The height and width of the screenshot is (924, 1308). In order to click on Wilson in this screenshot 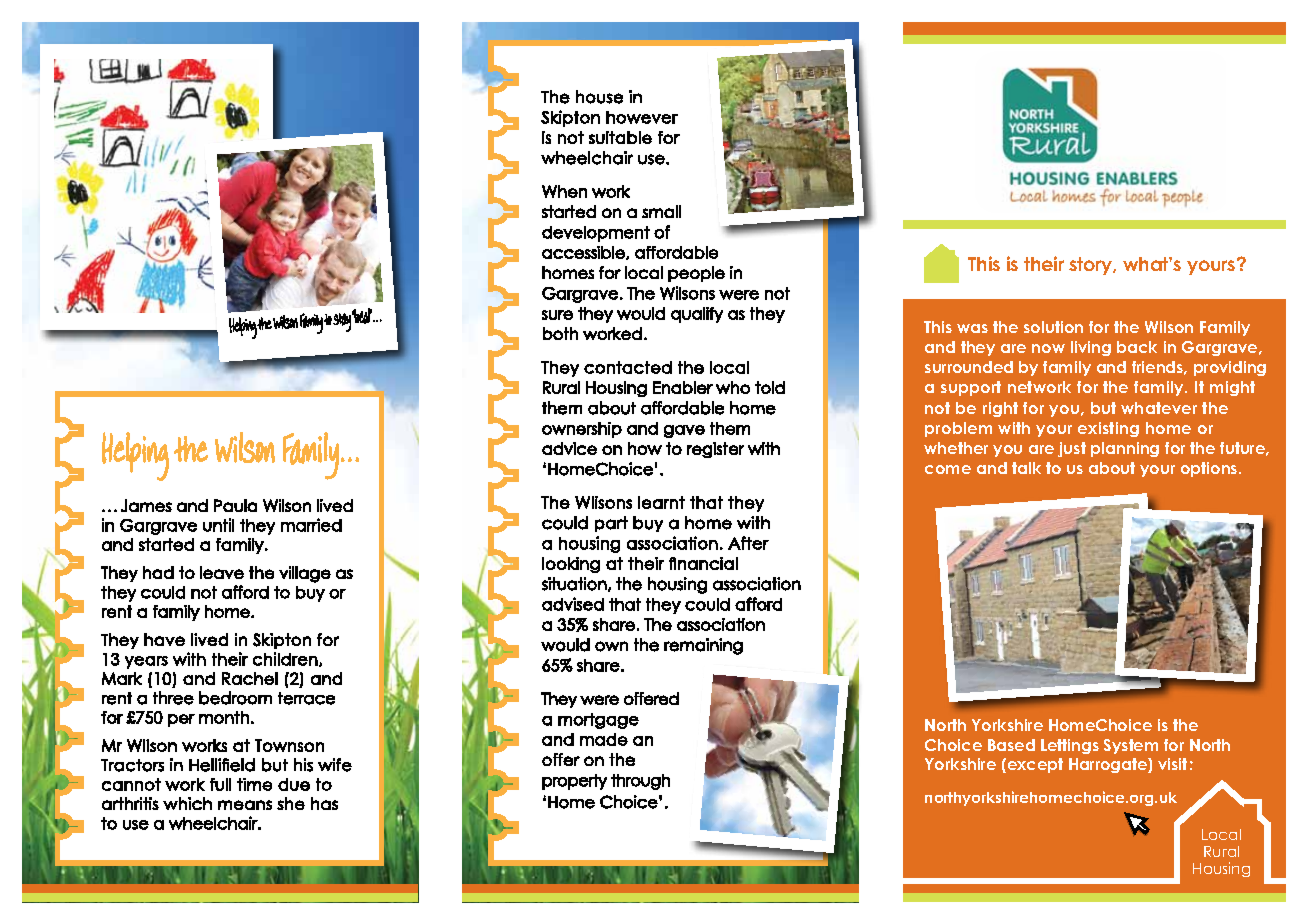, I will do `click(1169, 327)`.
